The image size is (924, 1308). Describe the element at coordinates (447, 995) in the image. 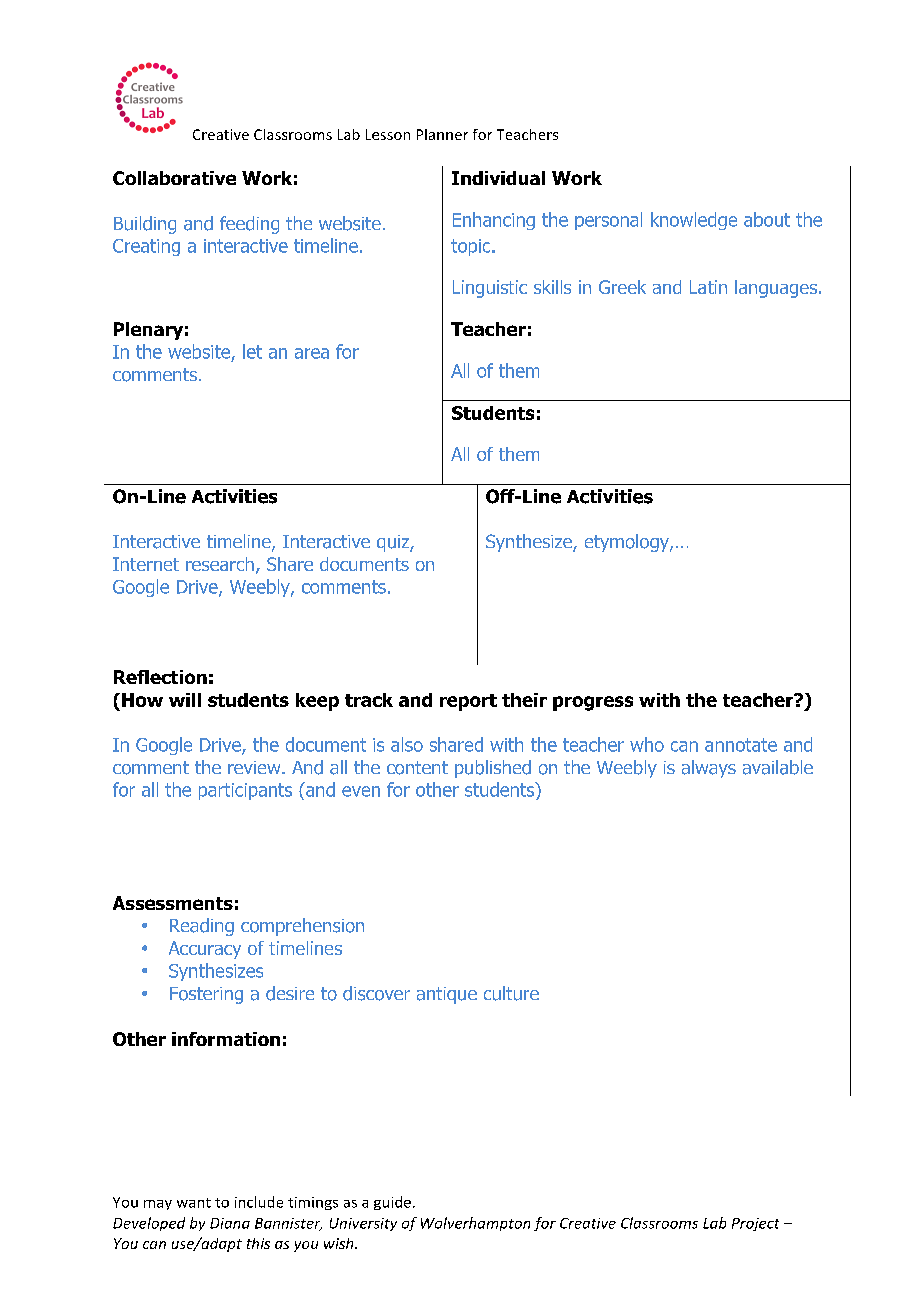

I see `antique` at that location.
